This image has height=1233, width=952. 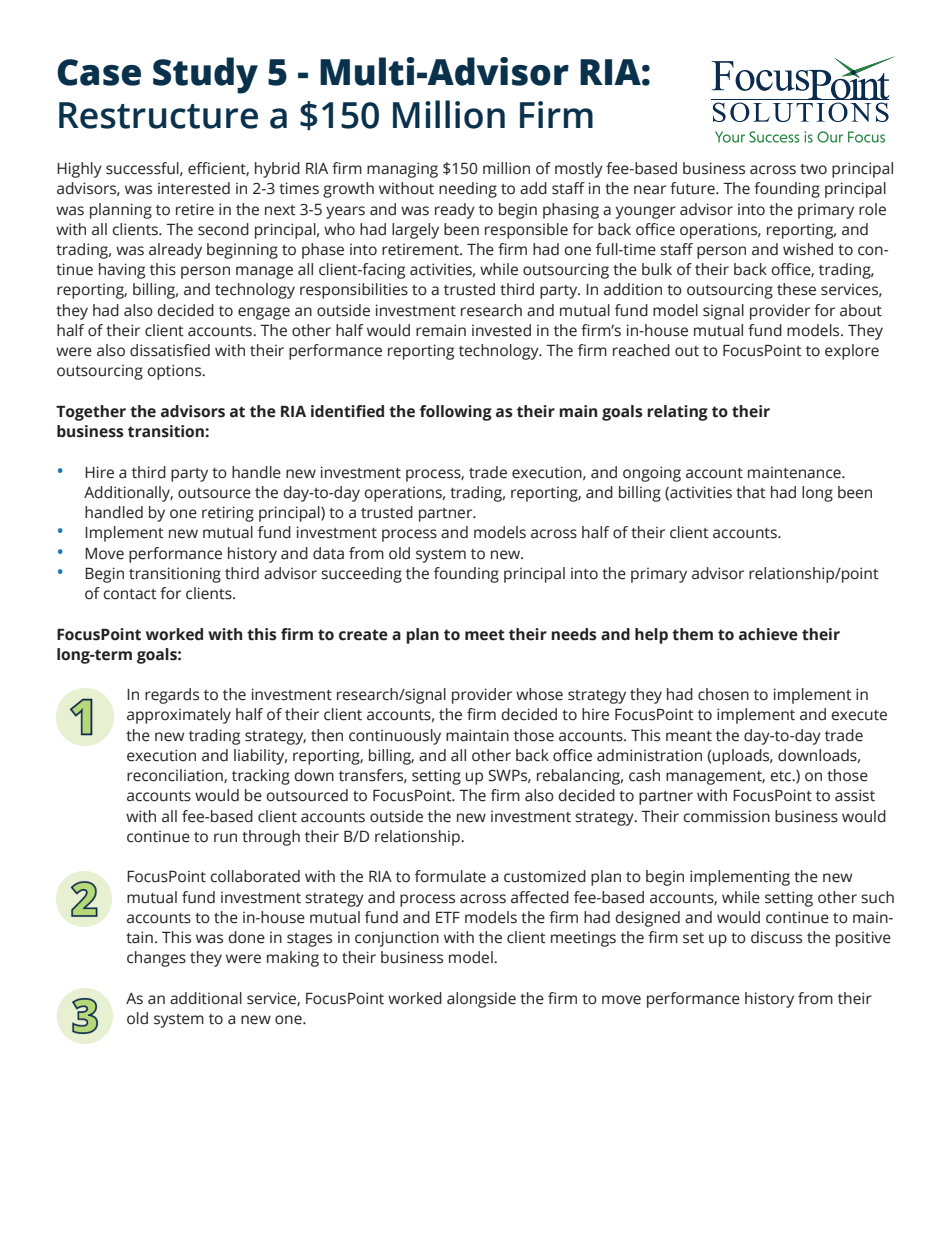 I want to click on changes, so click(x=156, y=959).
